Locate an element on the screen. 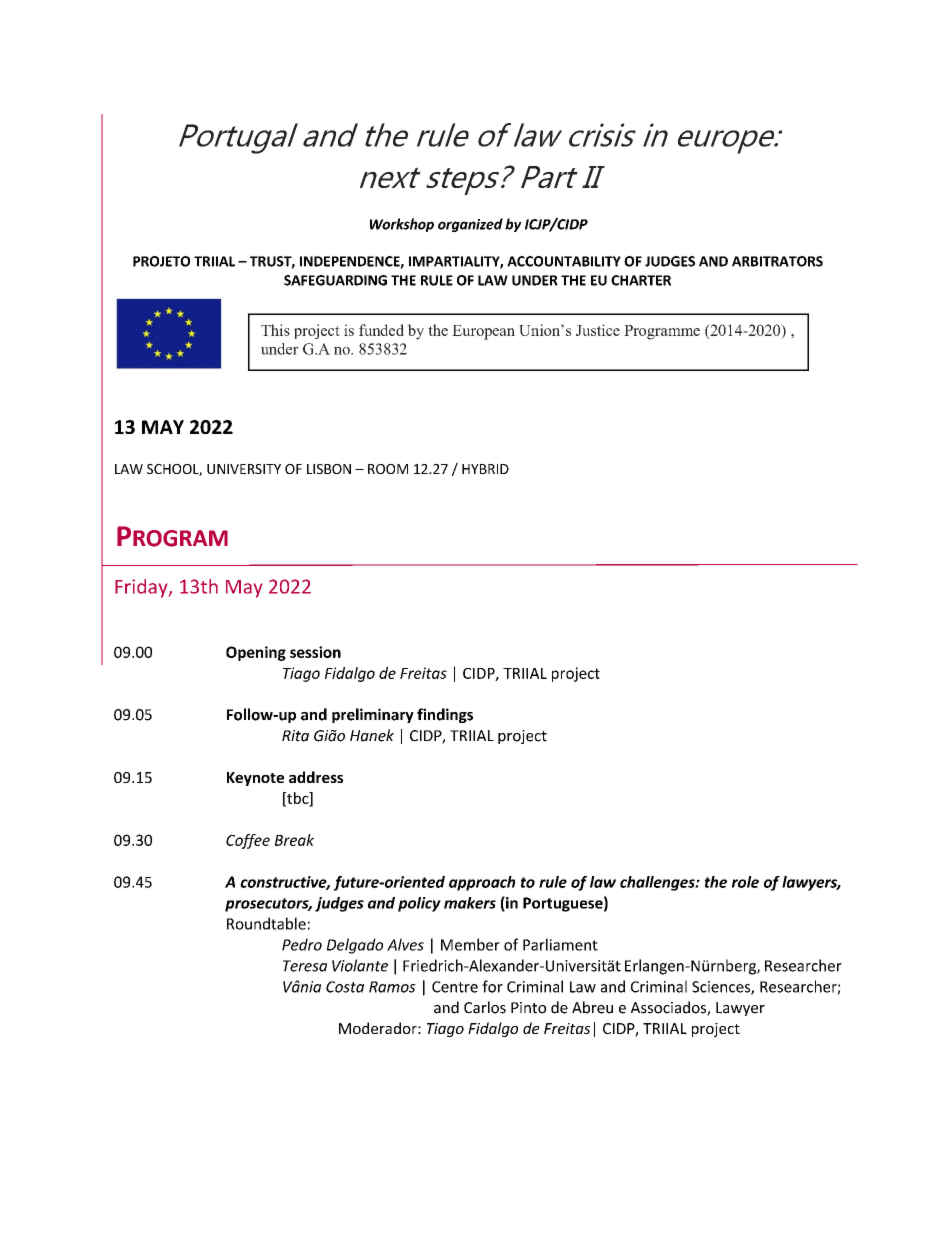  preliminary is located at coordinates (373, 715).
